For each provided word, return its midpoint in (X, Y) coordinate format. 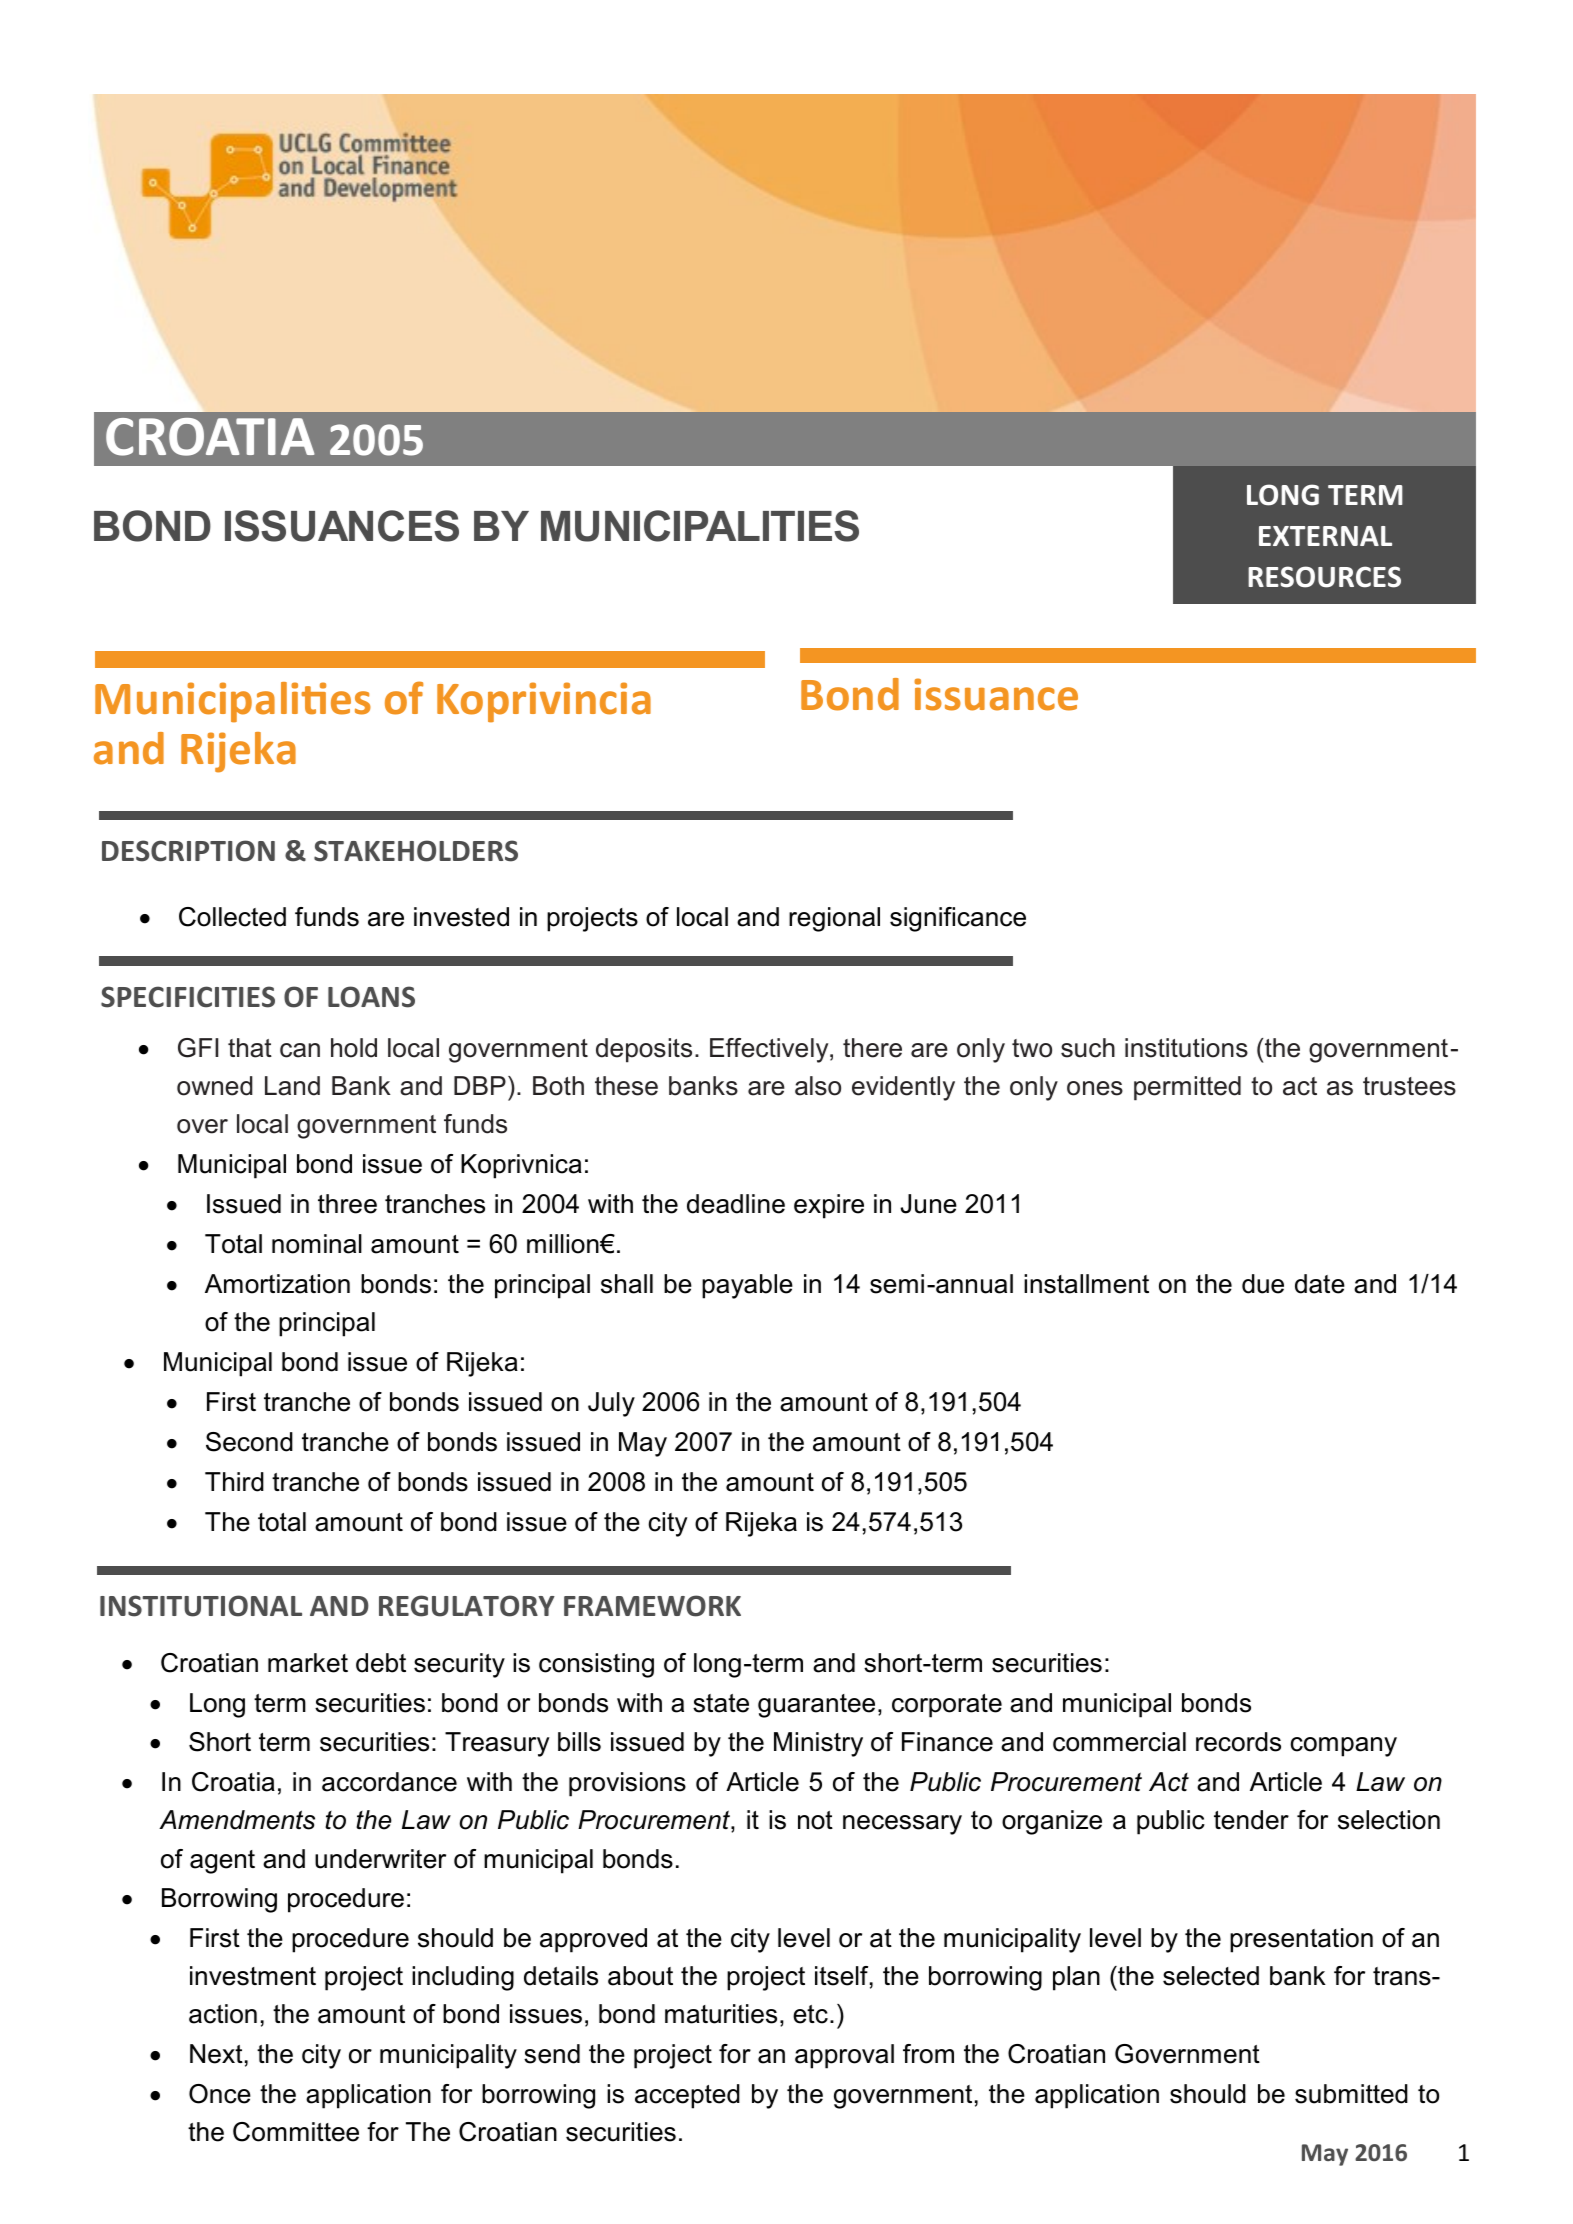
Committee (296, 2132)
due (1263, 1284)
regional (834, 919)
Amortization (277, 1284)
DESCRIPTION (188, 851)
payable (747, 1286)
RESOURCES (1324, 577)
